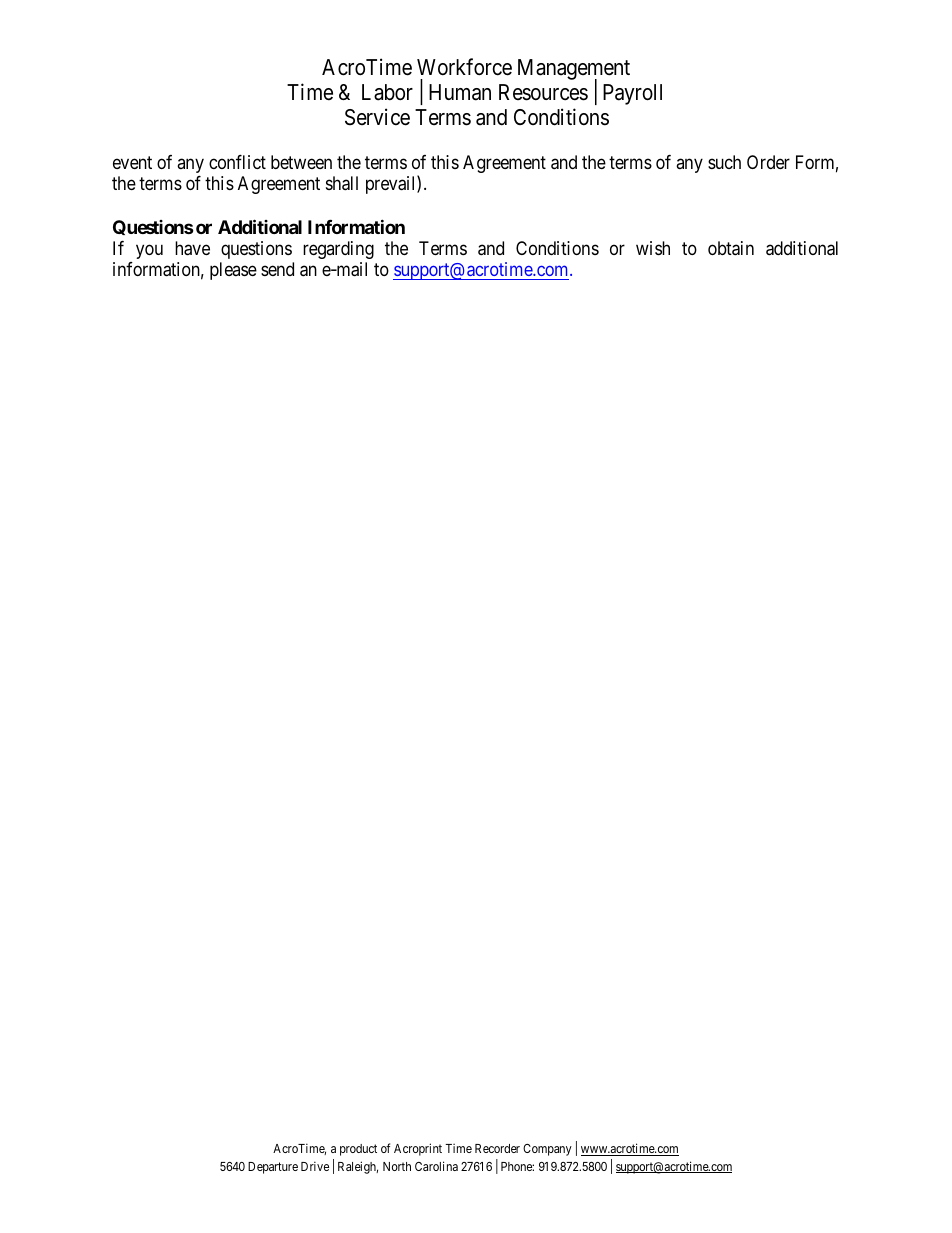 This screenshot has width=952, height=1233. I want to click on conflict, so click(237, 162).
